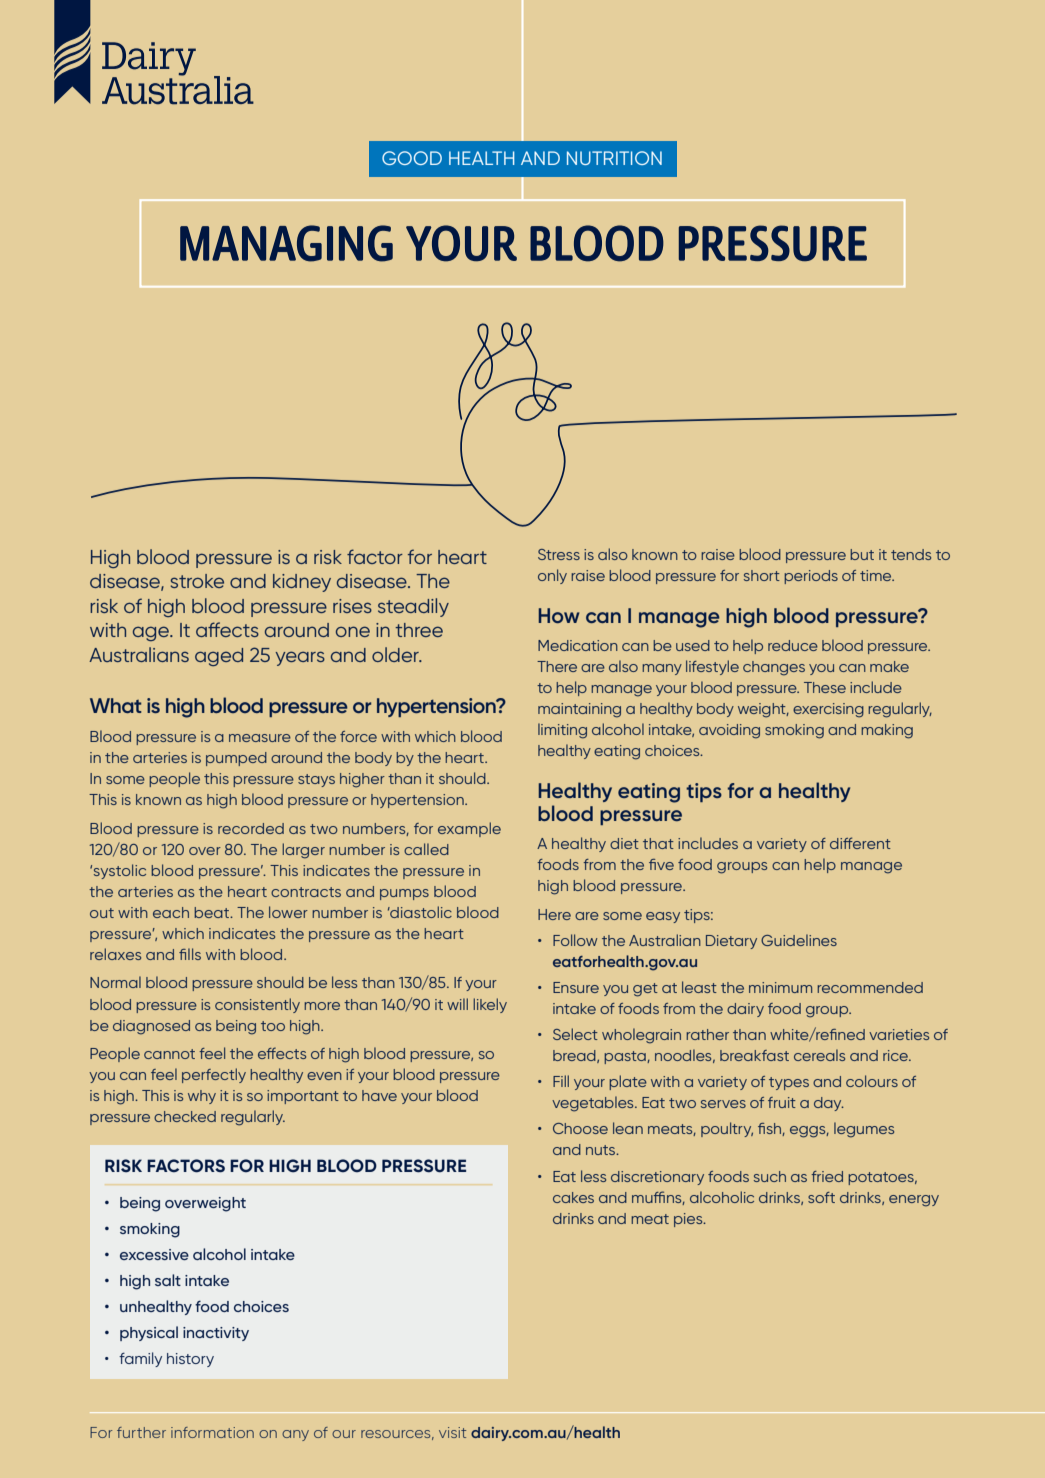  What do you see at coordinates (580, 1128) in the image?
I see `Choose` at bounding box center [580, 1128].
